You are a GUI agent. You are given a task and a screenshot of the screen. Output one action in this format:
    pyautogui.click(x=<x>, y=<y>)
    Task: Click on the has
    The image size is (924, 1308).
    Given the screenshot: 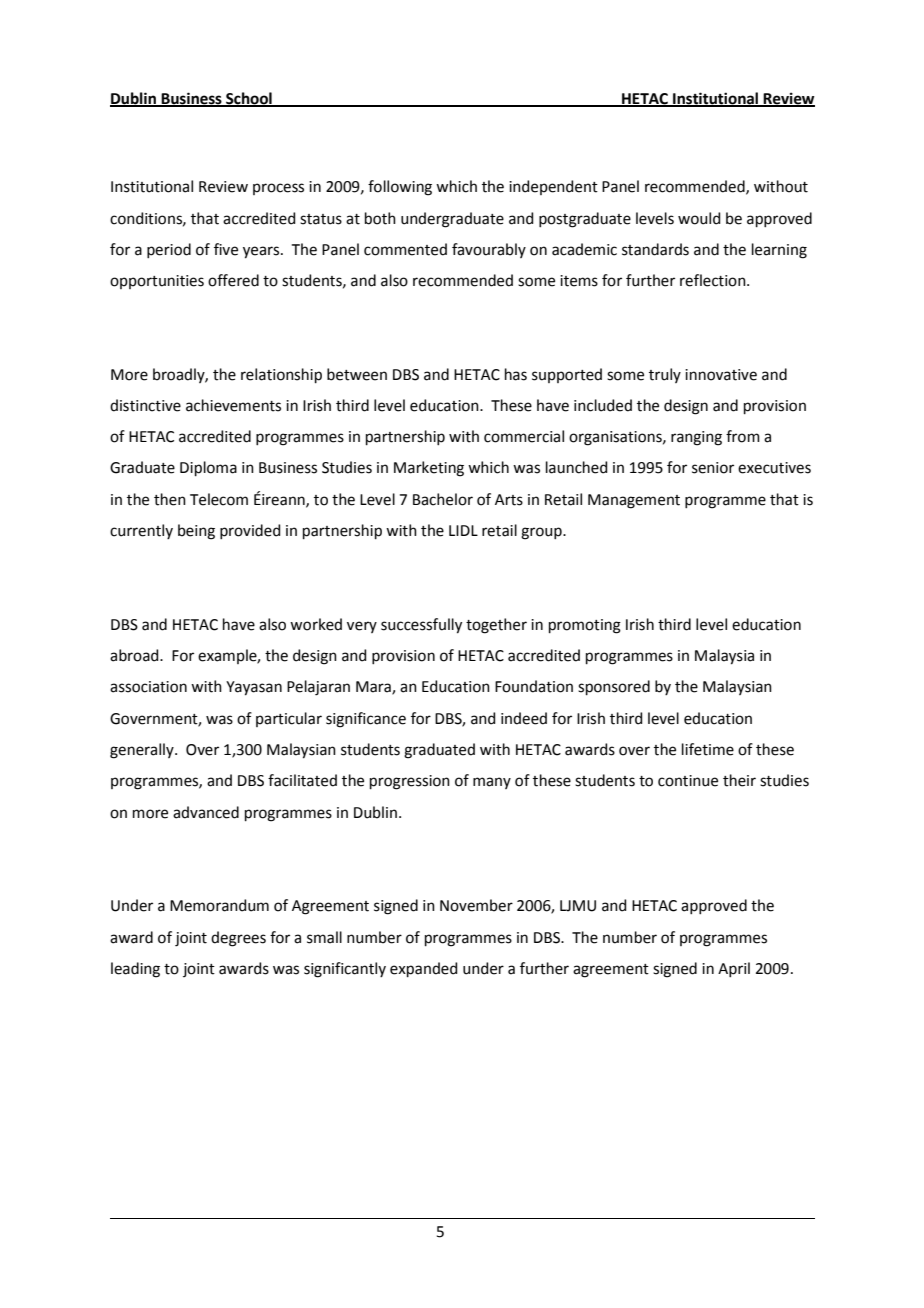 What is the action you would take?
    pyautogui.click(x=516, y=374)
